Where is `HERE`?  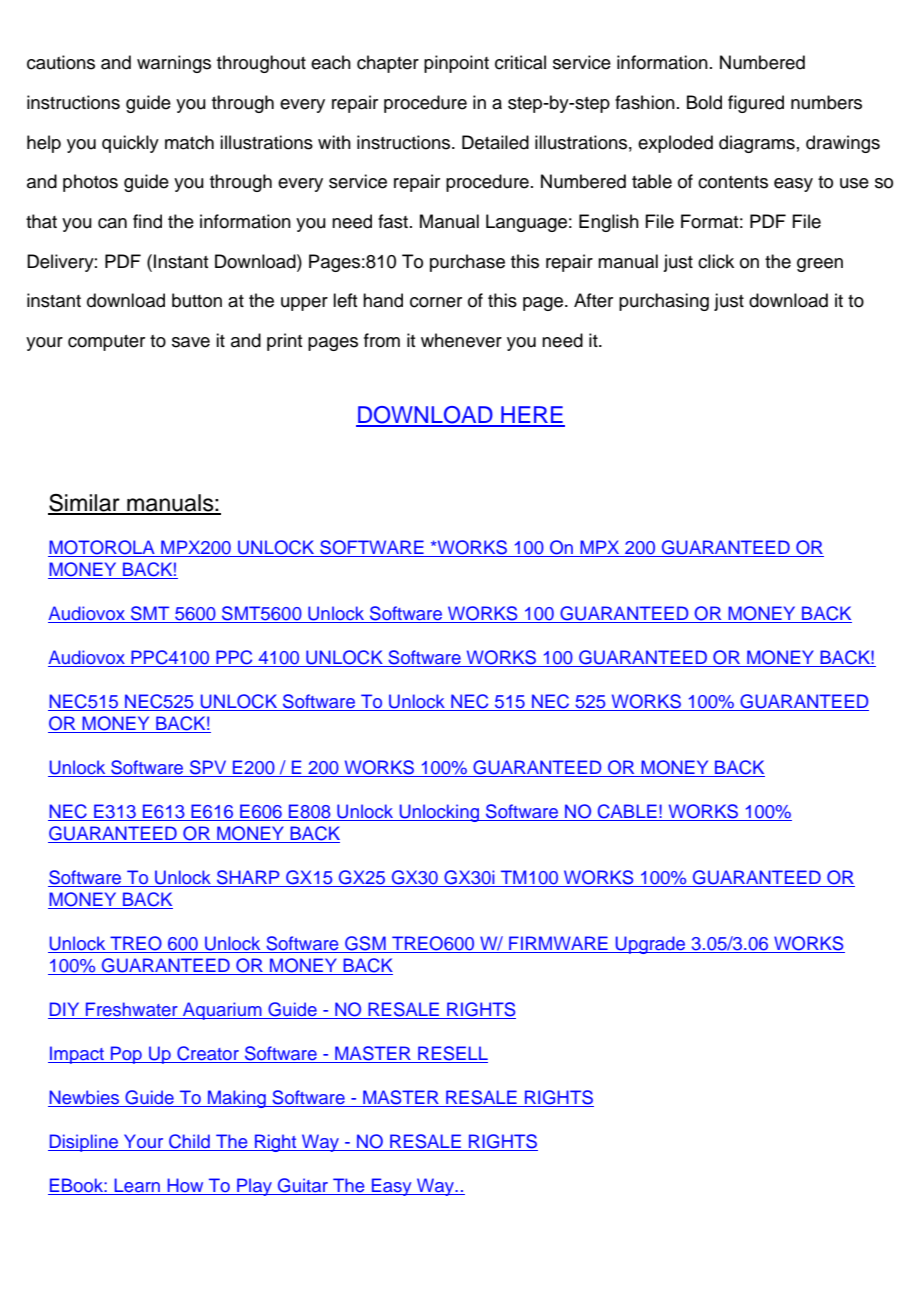
HERE is located at coordinates (532, 416).
